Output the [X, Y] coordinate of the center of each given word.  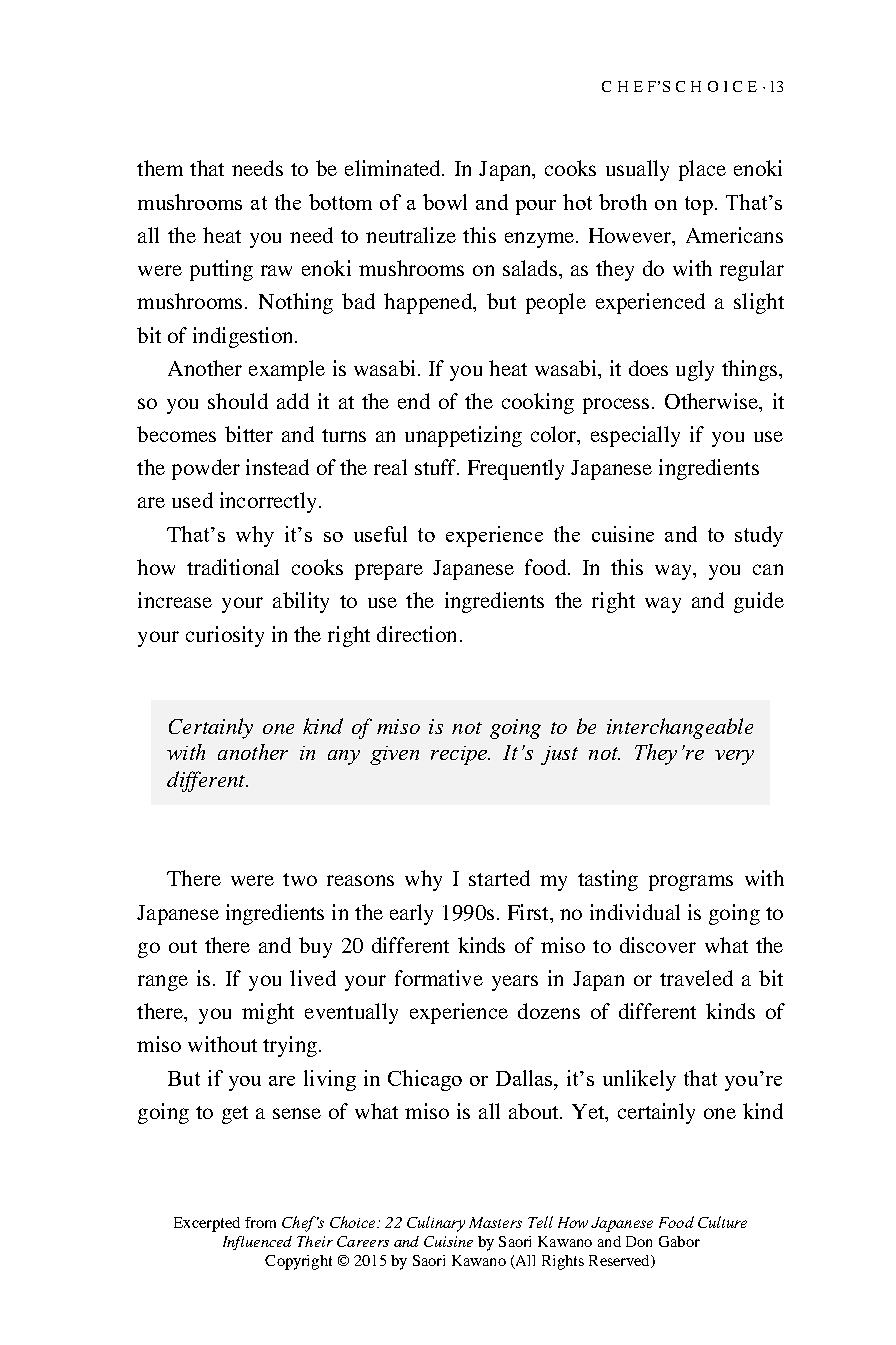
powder [206, 469]
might [268, 1013]
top [699, 205]
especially [635, 436]
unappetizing [463, 436]
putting [221, 270]
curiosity [225, 636]
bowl [445, 202]
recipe [460, 755]
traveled [696, 978]
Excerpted [207, 1224]
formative [439, 978]
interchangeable [680, 728]
